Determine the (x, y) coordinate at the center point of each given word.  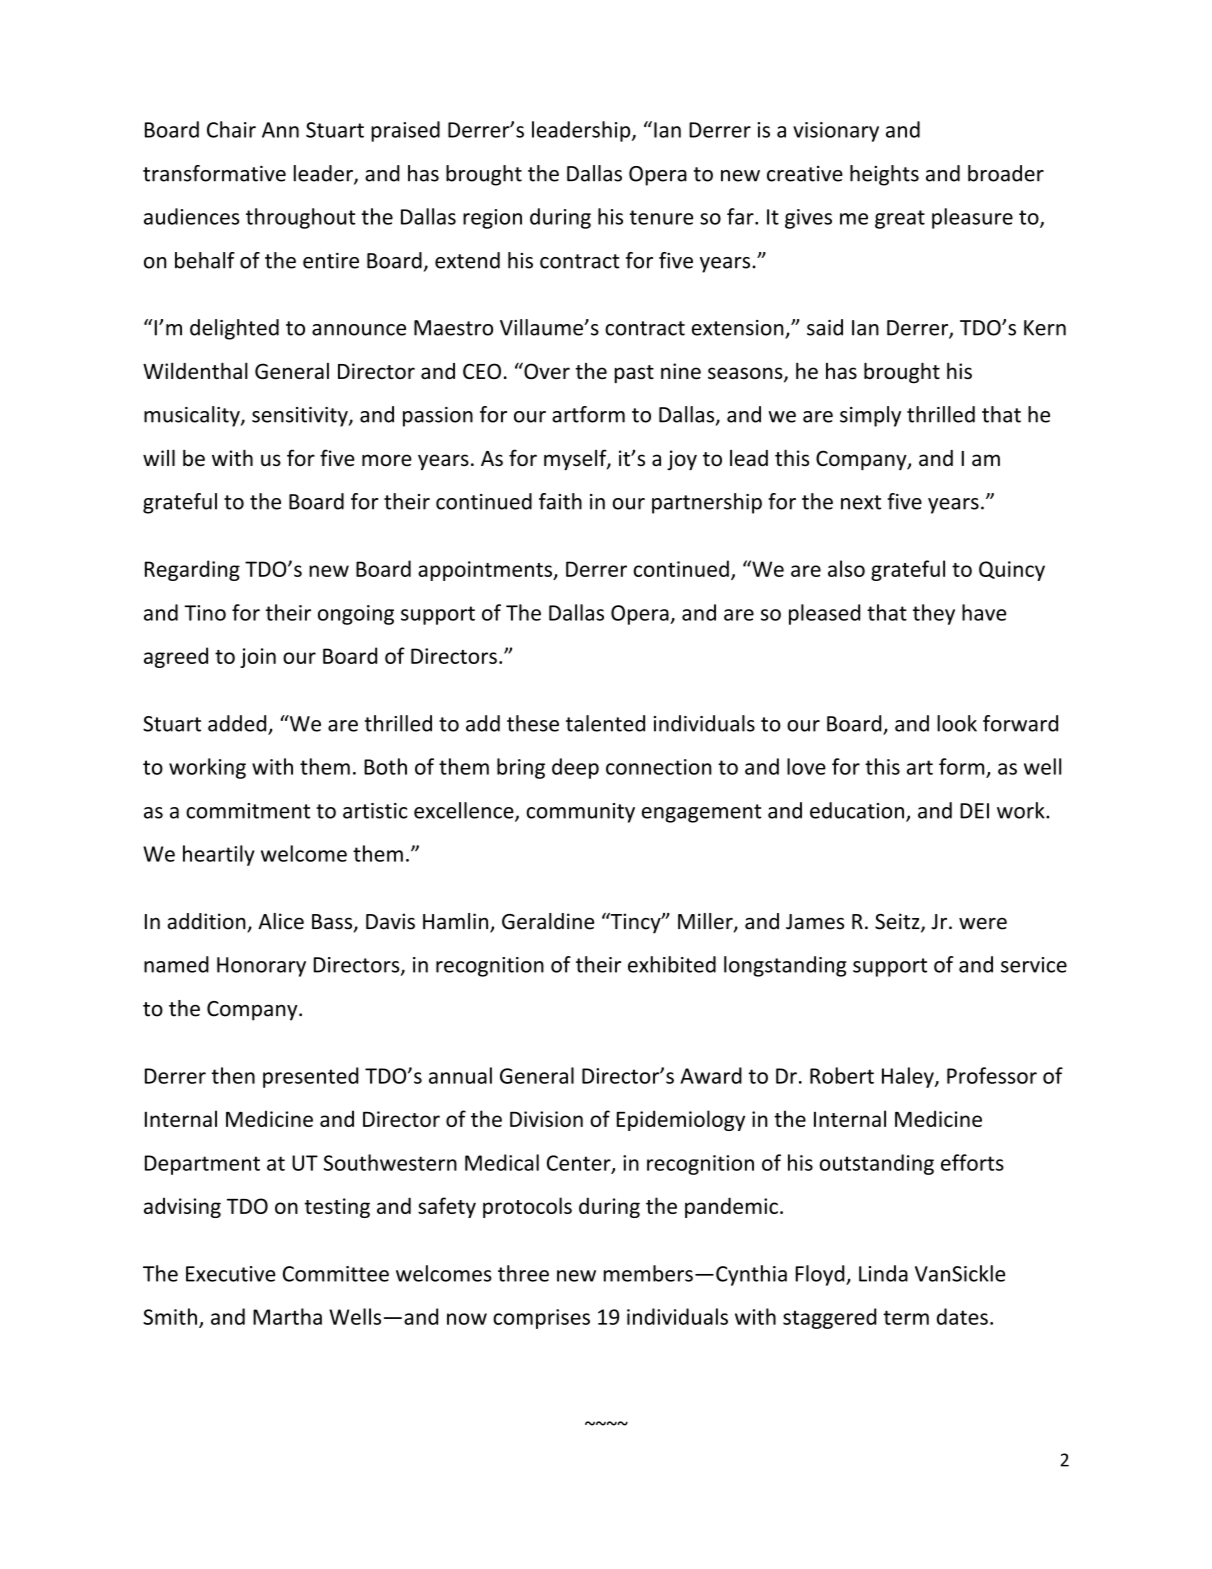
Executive (231, 1274)
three (523, 1273)
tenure (661, 217)
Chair (231, 129)
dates (962, 1316)
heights (884, 175)
